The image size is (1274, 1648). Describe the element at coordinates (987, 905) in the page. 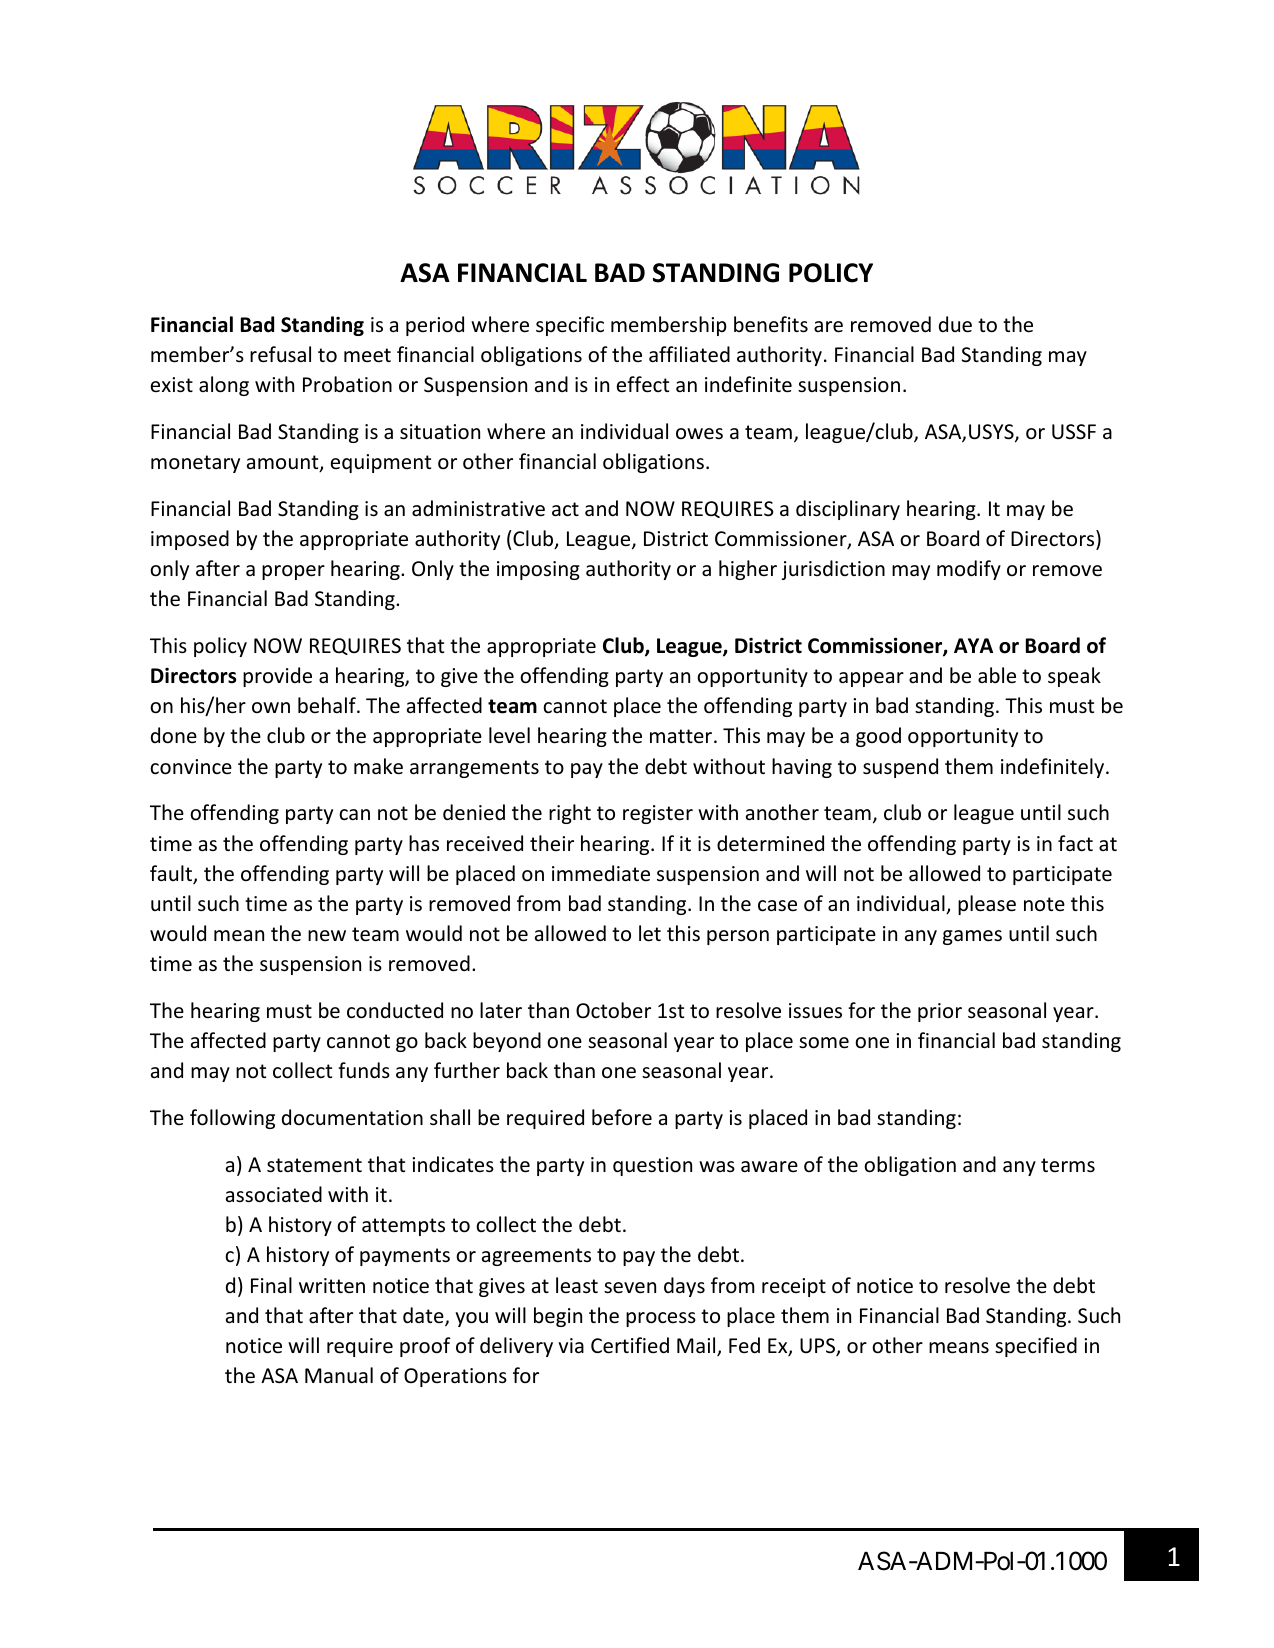

I see `please` at that location.
